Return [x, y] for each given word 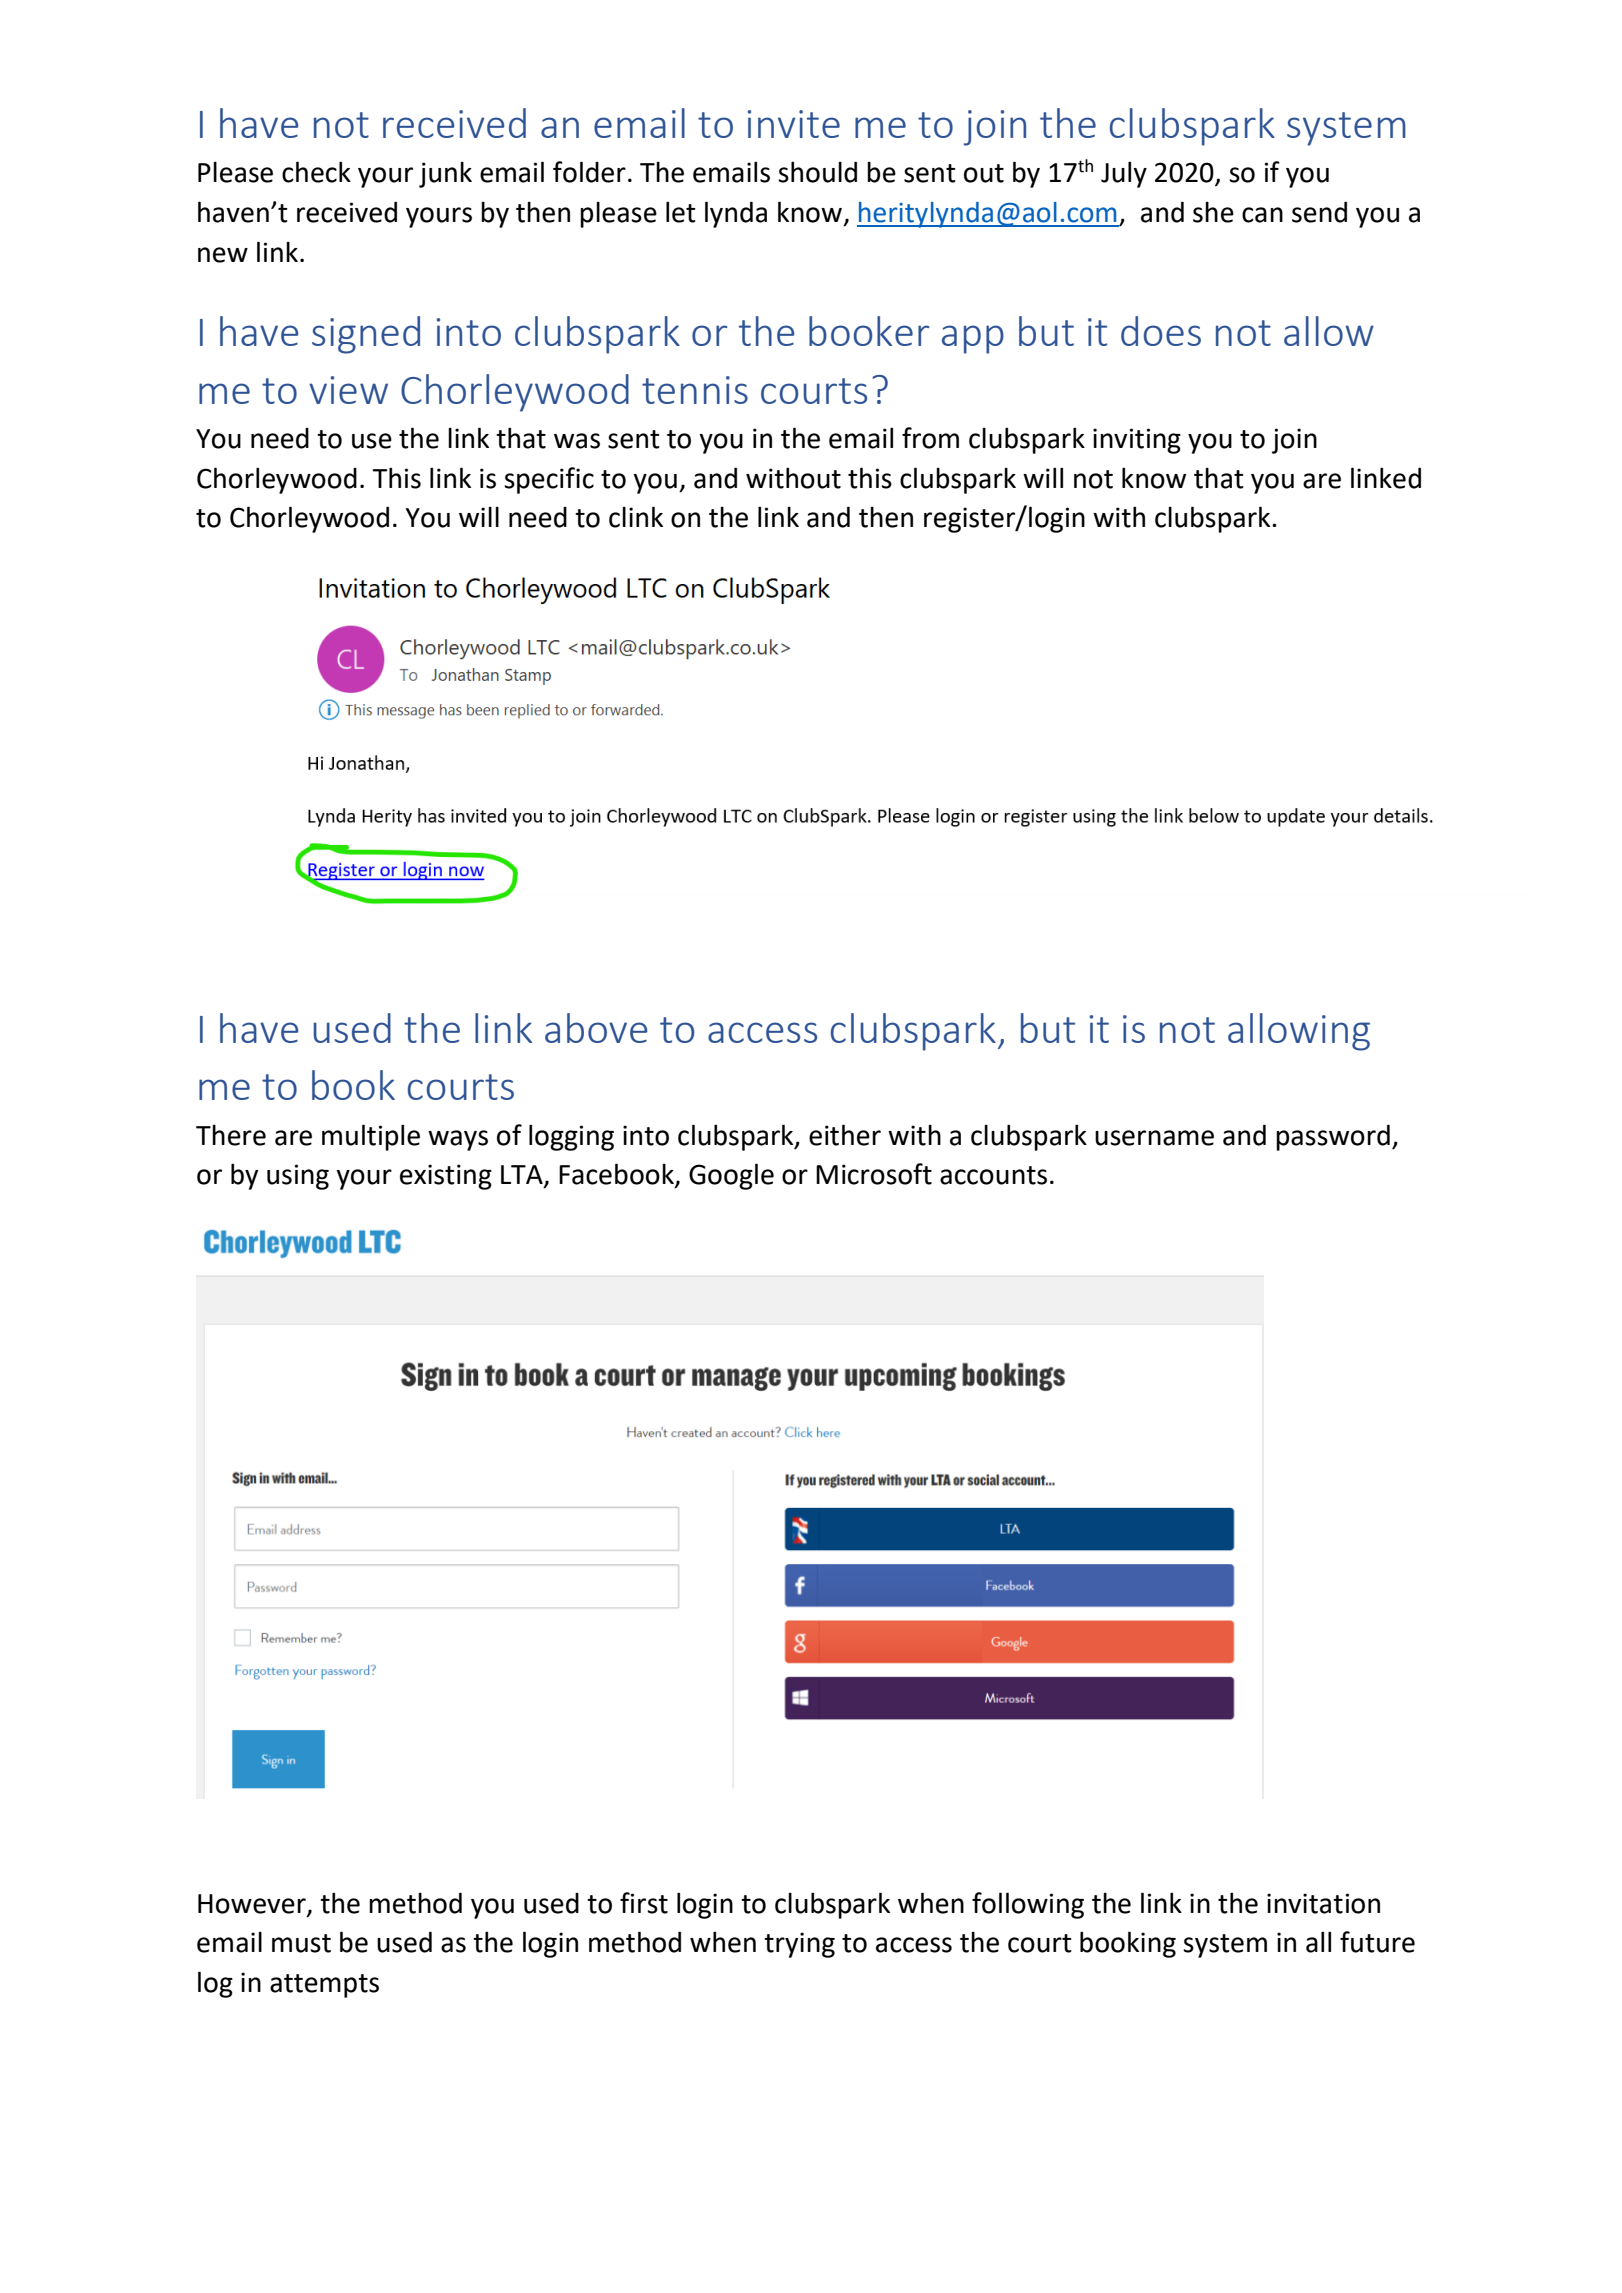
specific [549, 480]
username [1154, 1138]
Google [731, 1176]
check [316, 172]
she [1213, 212]
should [817, 172]
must [301, 1943]
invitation [1323, 1903]
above [596, 1028]
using [298, 1177]
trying [799, 1945]
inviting [1137, 441]
